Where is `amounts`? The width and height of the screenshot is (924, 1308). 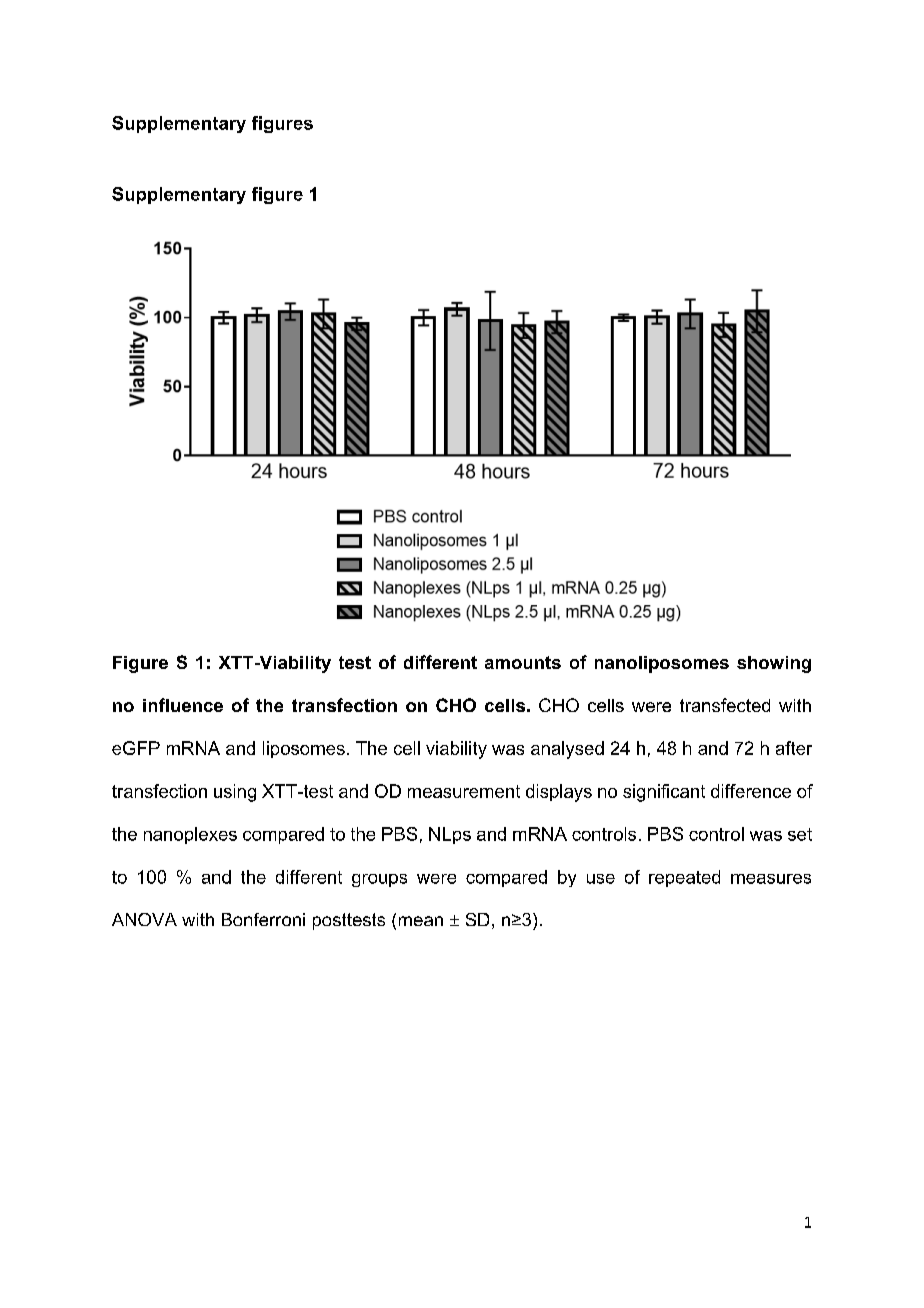
amounts is located at coordinates (523, 662).
